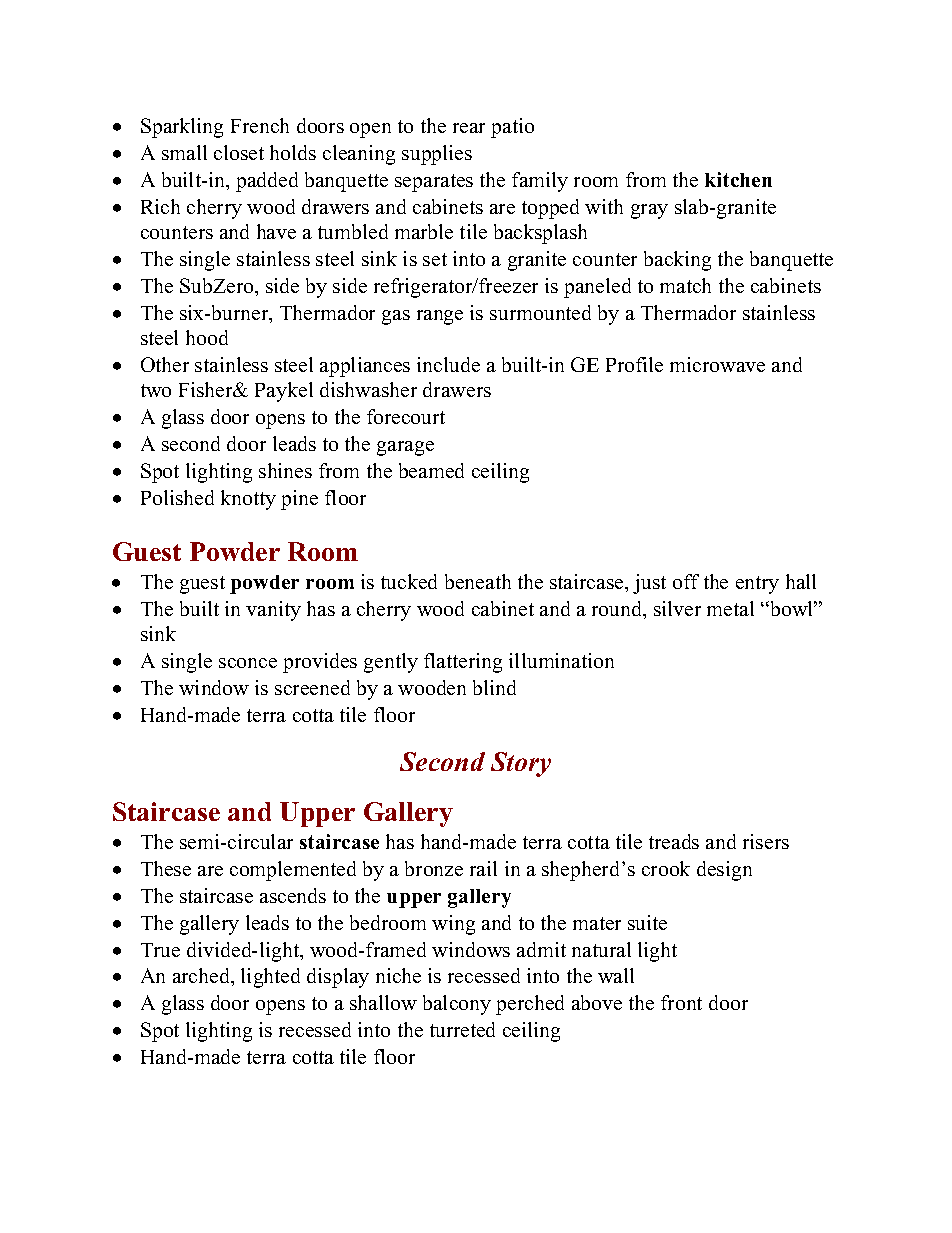  I want to click on perched, so click(530, 1005).
